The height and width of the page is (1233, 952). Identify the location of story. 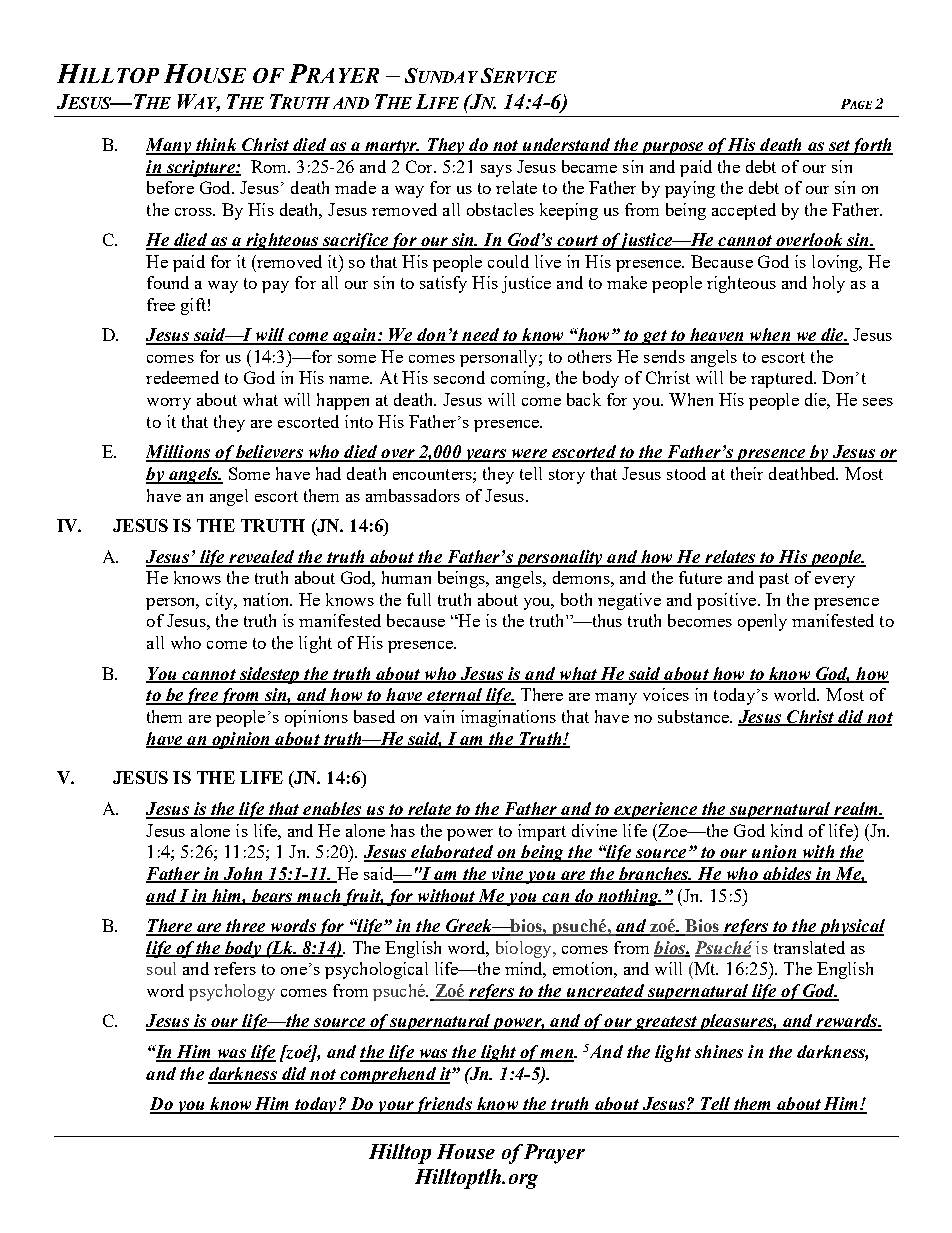
(567, 476).
